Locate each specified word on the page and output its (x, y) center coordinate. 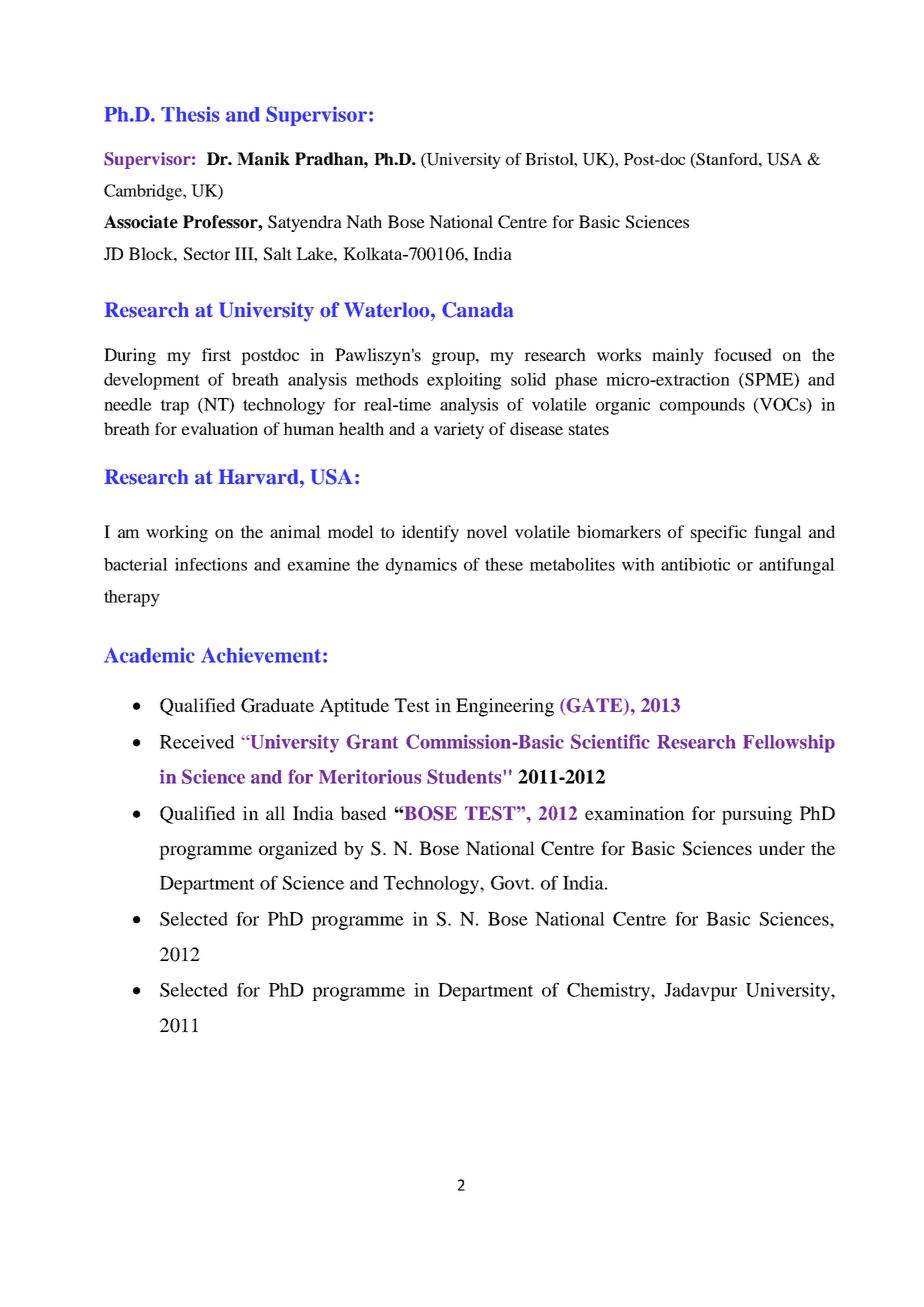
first (216, 354)
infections (211, 564)
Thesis (190, 114)
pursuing (757, 815)
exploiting (464, 381)
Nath (364, 221)
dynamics (421, 566)
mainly (678, 356)
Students (464, 776)
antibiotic (695, 564)
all (275, 813)
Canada (477, 310)
